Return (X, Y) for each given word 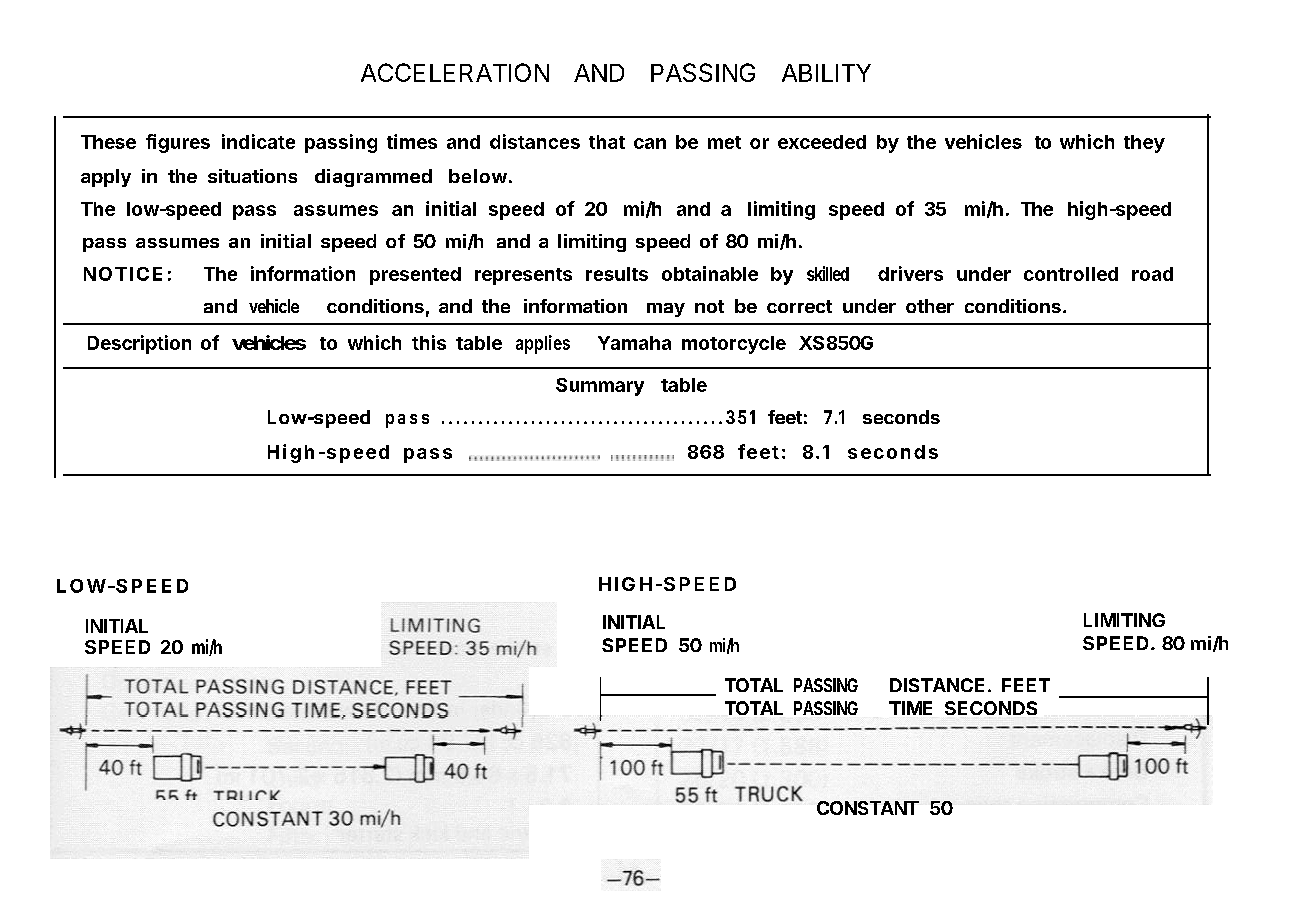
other (930, 306)
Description (139, 344)
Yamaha (634, 343)
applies (543, 344)
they (1144, 144)
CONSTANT (868, 808)
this (429, 342)
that (607, 142)
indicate (258, 141)
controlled (1071, 274)
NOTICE (123, 274)
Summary (600, 387)
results (617, 274)
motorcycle (734, 345)
